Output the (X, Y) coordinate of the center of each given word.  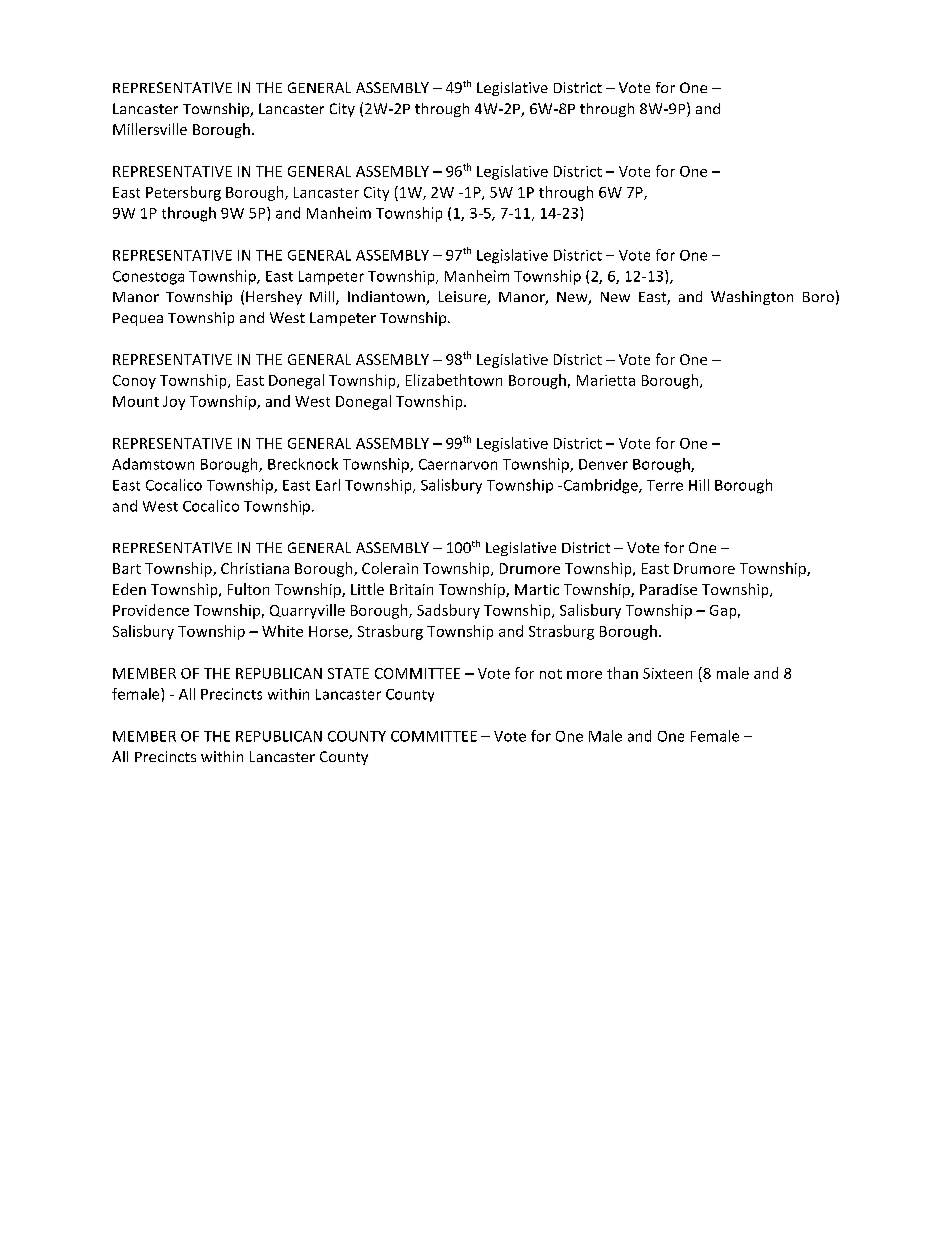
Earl (328, 485)
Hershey (274, 298)
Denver (603, 464)
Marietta (606, 380)
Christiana (255, 568)
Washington (752, 298)
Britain (411, 589)
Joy (174, 403)
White (282, 631)
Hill (699, 485)
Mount (136, 401)
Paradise (668, 589)
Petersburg (183, 193)
